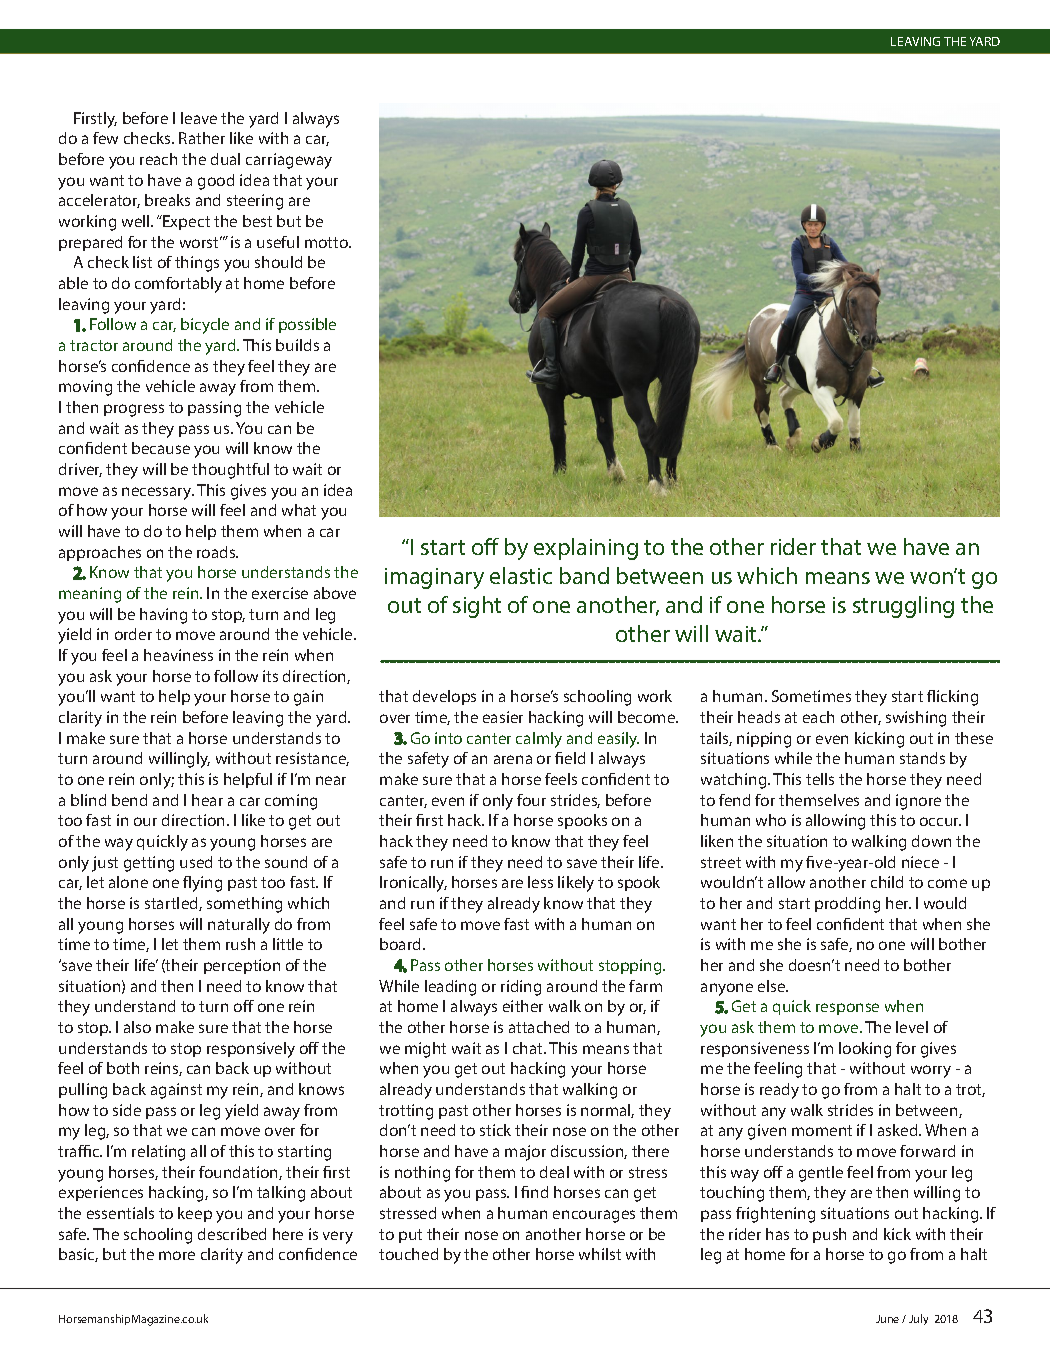 This page has width=1050, height=1367. What do you see at coordinates (199, 118) in the page?
I see `leave` at bounding box center [199, 118].
